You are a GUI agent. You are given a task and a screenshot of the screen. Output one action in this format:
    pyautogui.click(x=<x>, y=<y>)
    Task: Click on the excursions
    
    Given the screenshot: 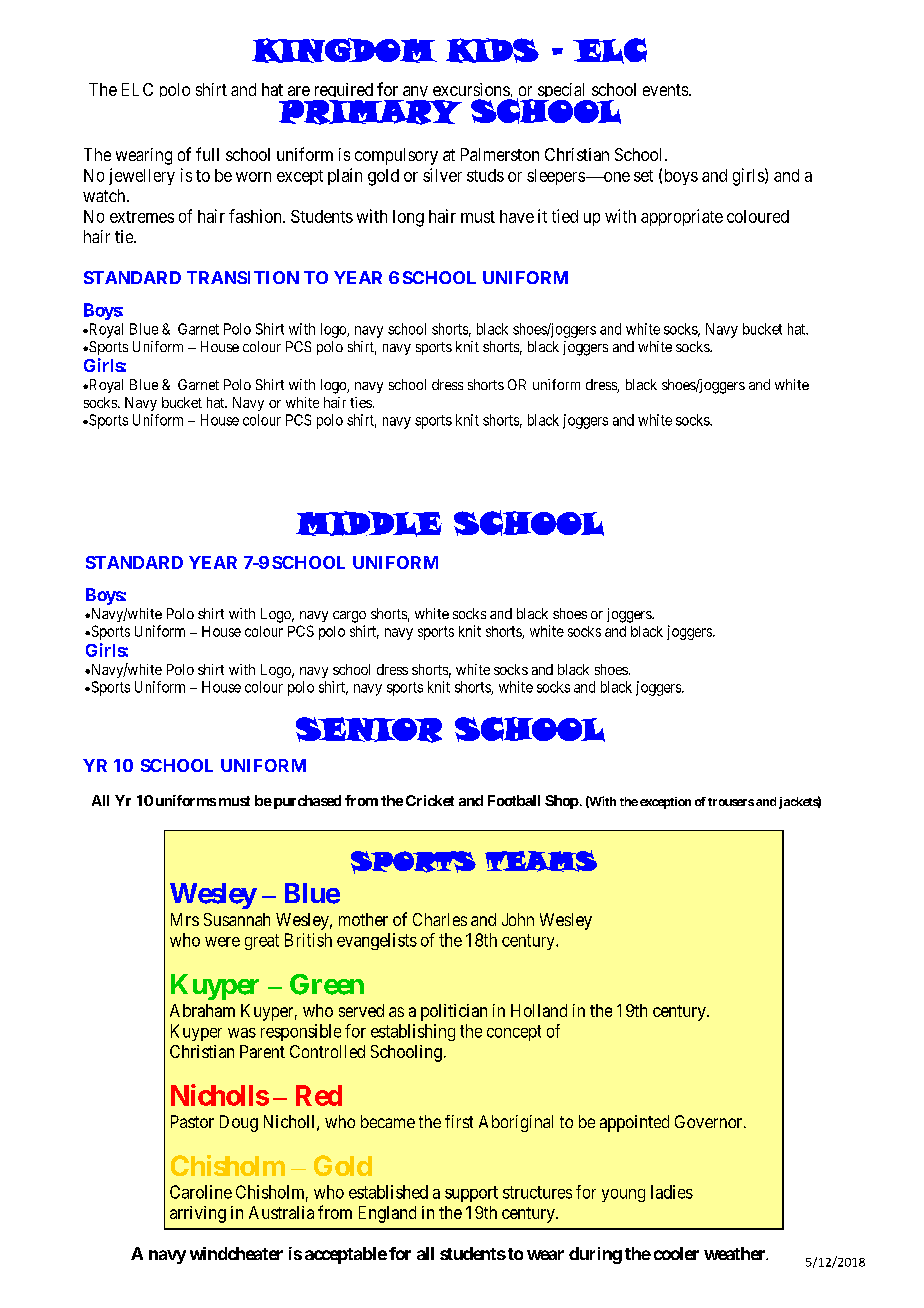 What is the action you would take?
    pyautogui.click(x=471, y=89)
